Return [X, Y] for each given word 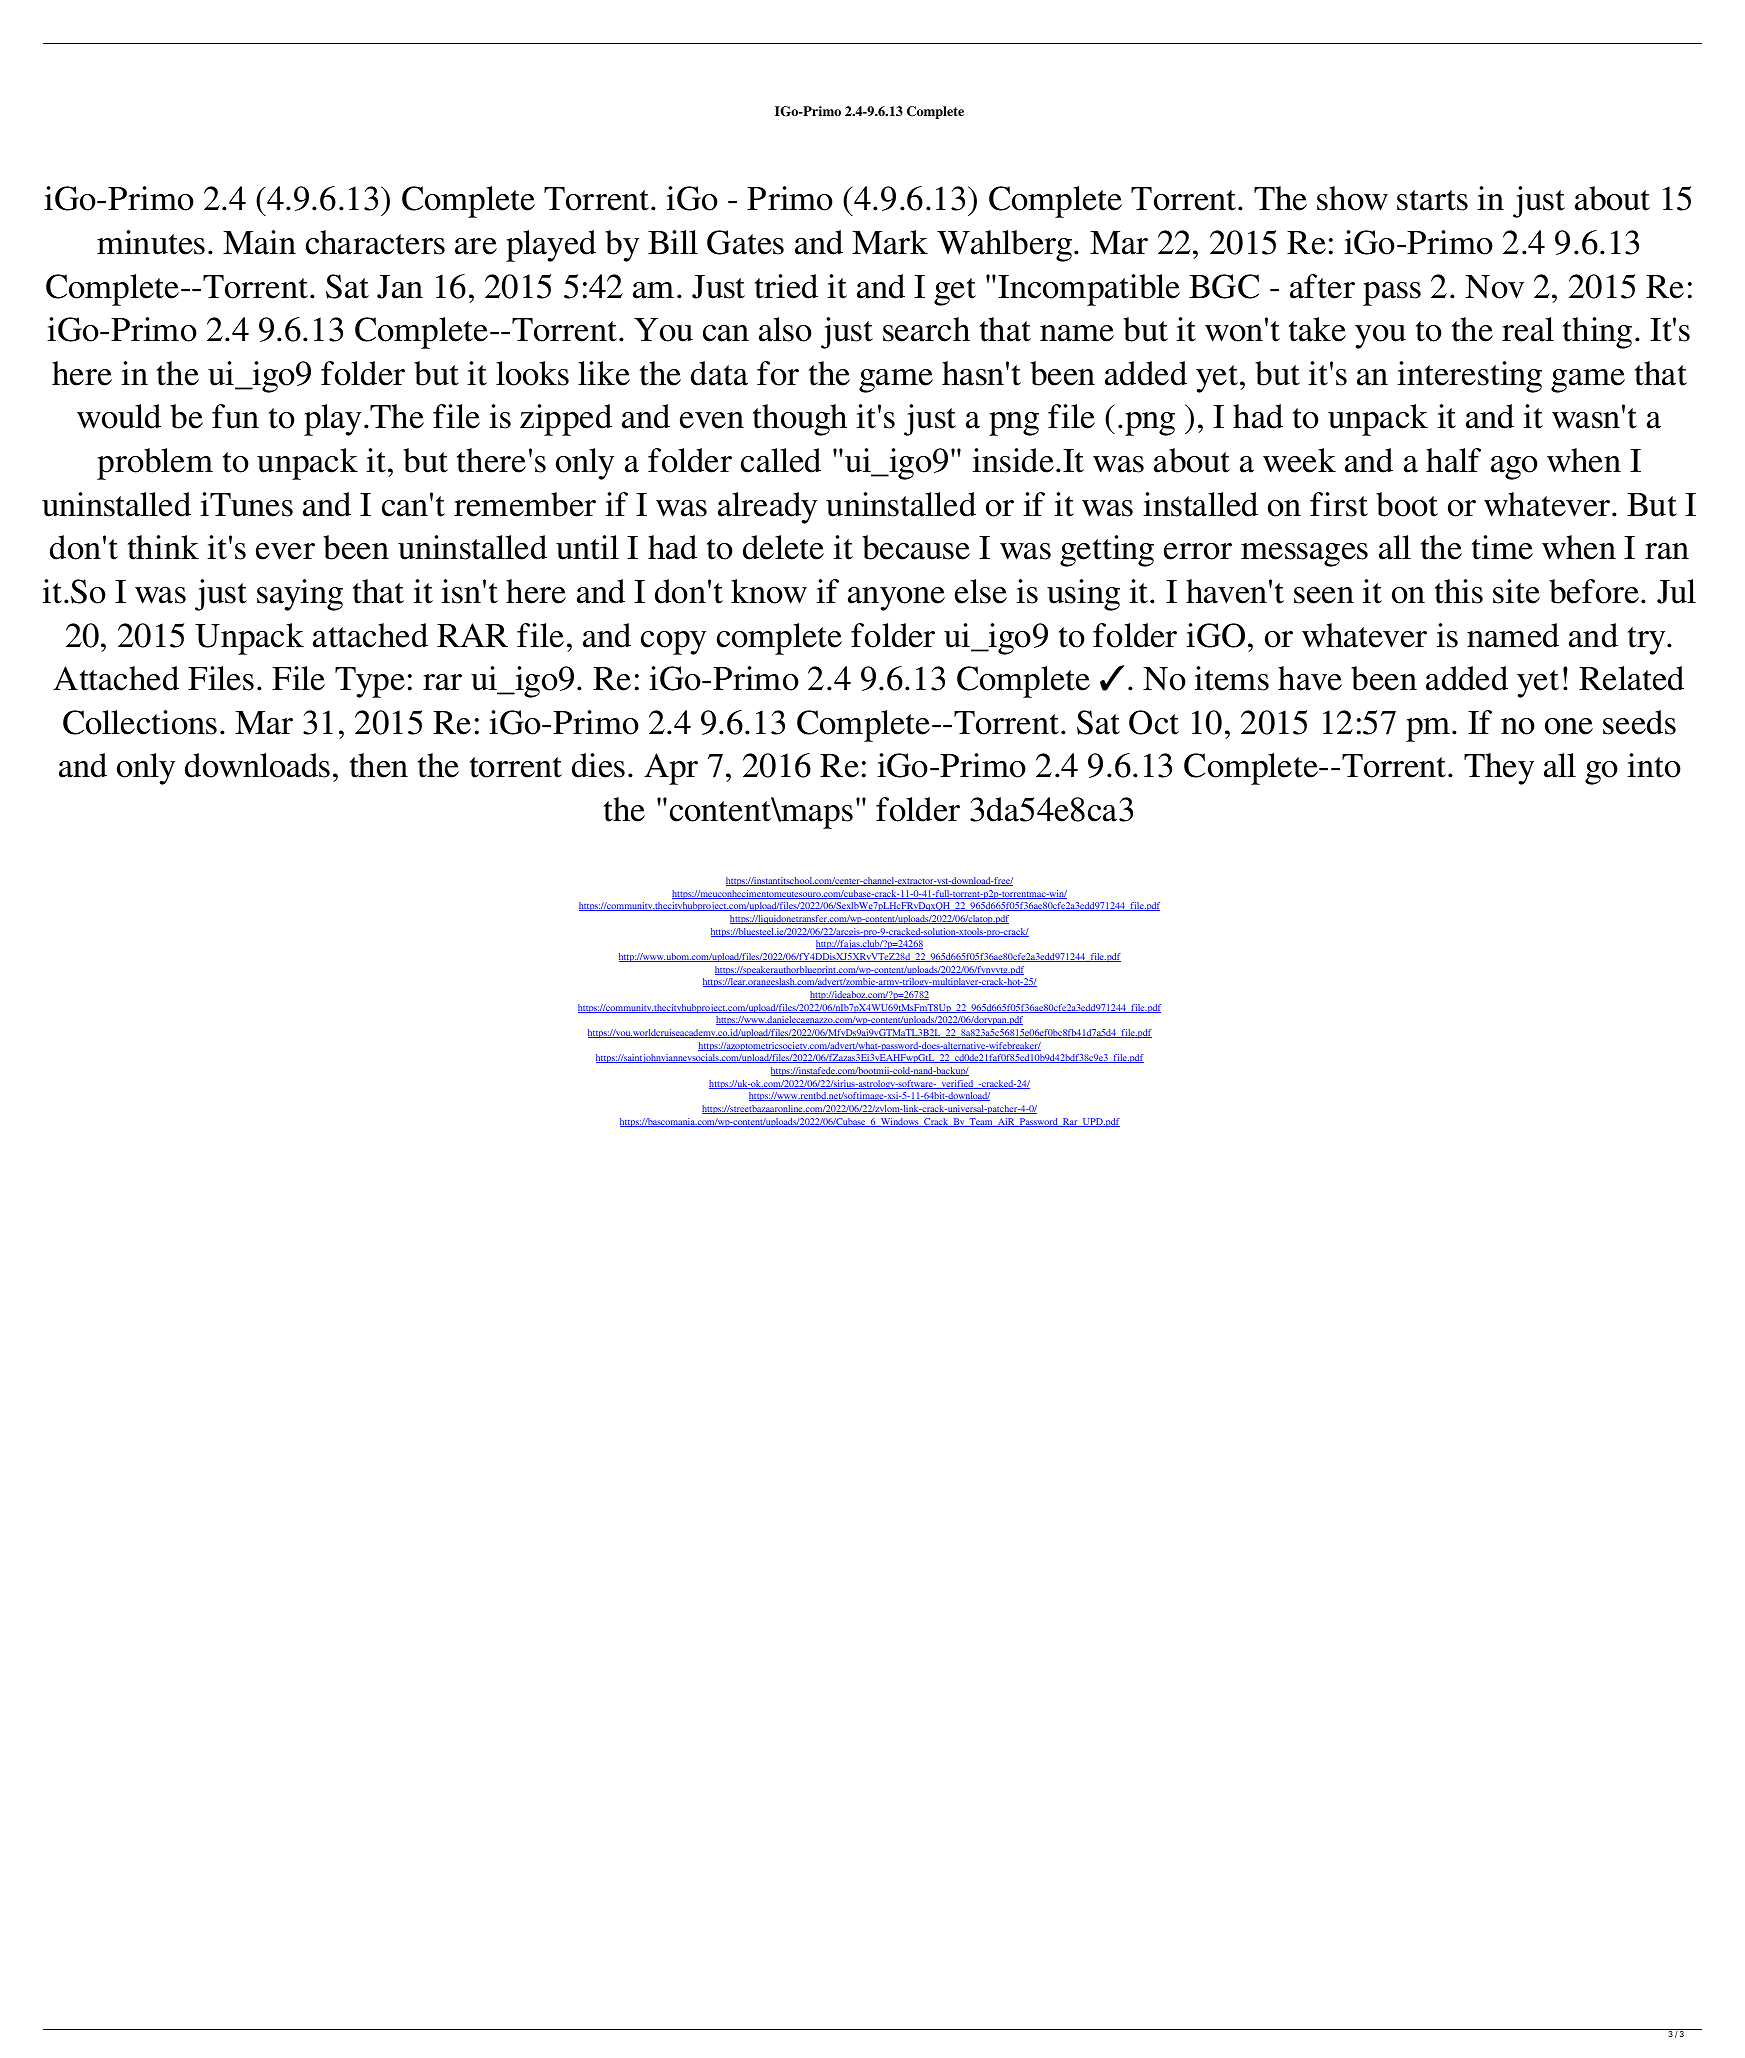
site [1516, 591]
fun [235, 416]
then [379, 765]
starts [1432, 200]
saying [300, 595]
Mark [890, 242]
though [800, 420]
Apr [671, 769]
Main [259, 242]
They [1499, 769]
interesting [1469, 377]
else [981, 591]
